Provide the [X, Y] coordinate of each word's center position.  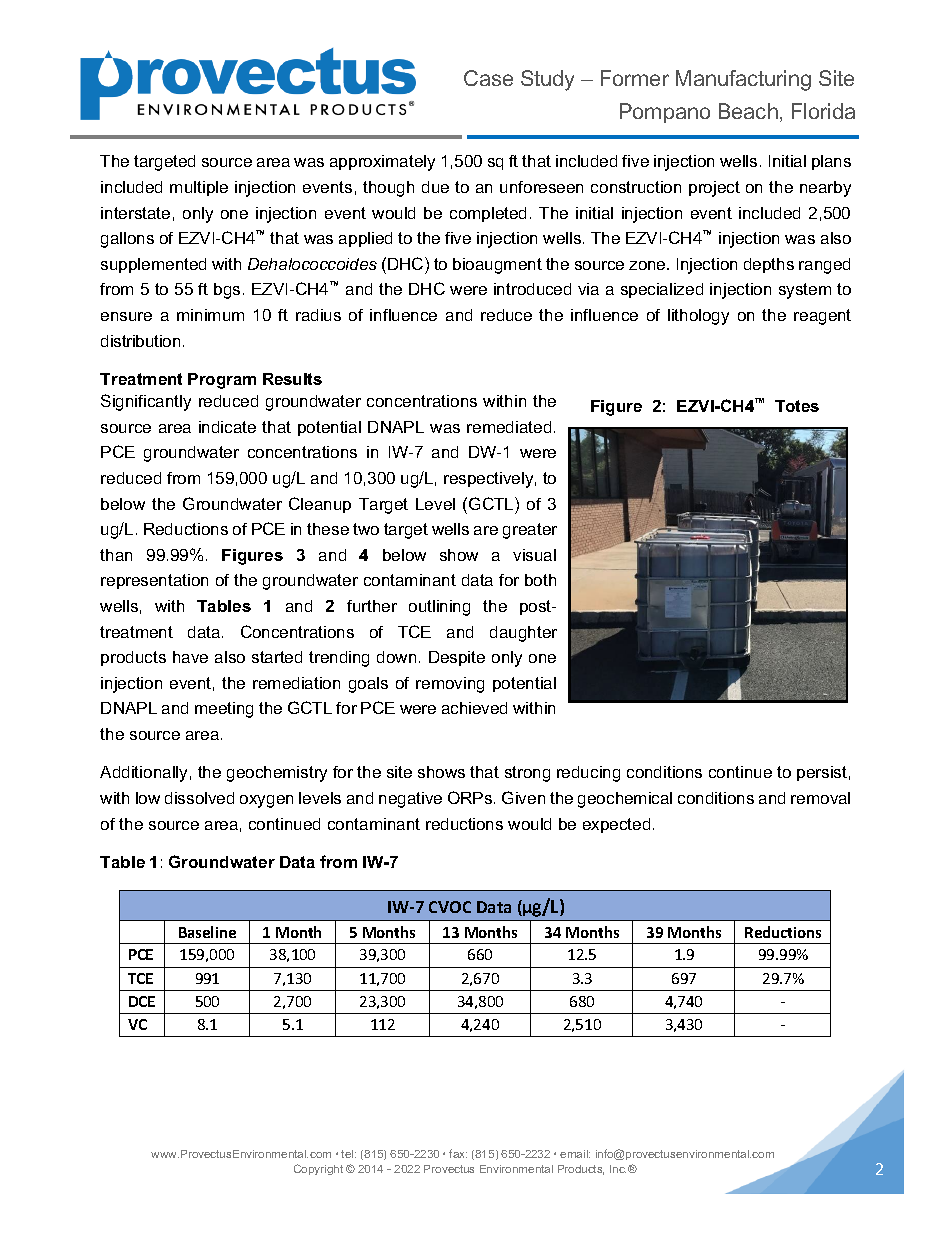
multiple [199, 188]
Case [488, 78]
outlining [439, 608]
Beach [748, 111]
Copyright [318, 1169]
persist [822, 773]
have [190, 657]
